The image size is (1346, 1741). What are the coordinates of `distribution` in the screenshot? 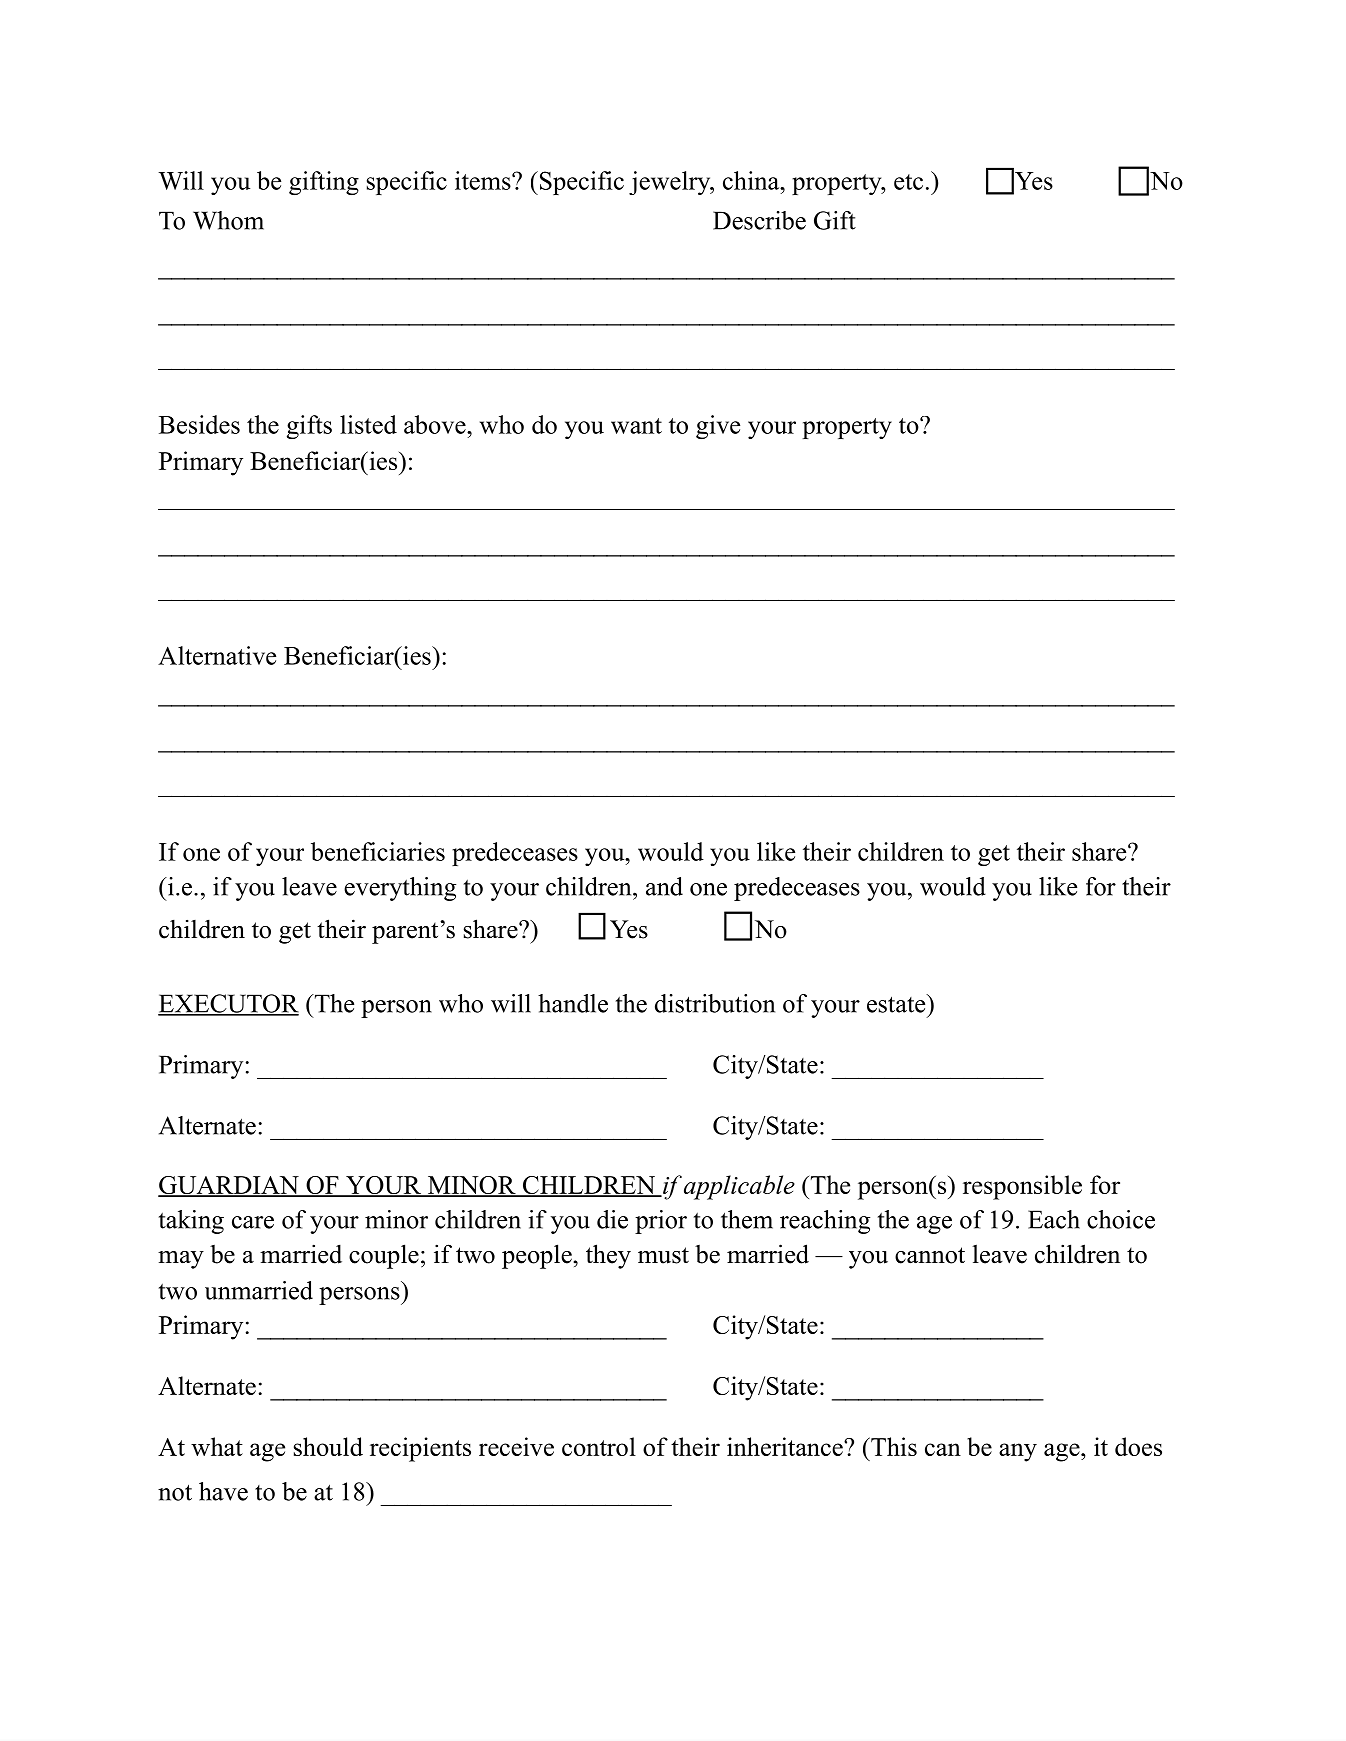 It's located at (715, 1003).
